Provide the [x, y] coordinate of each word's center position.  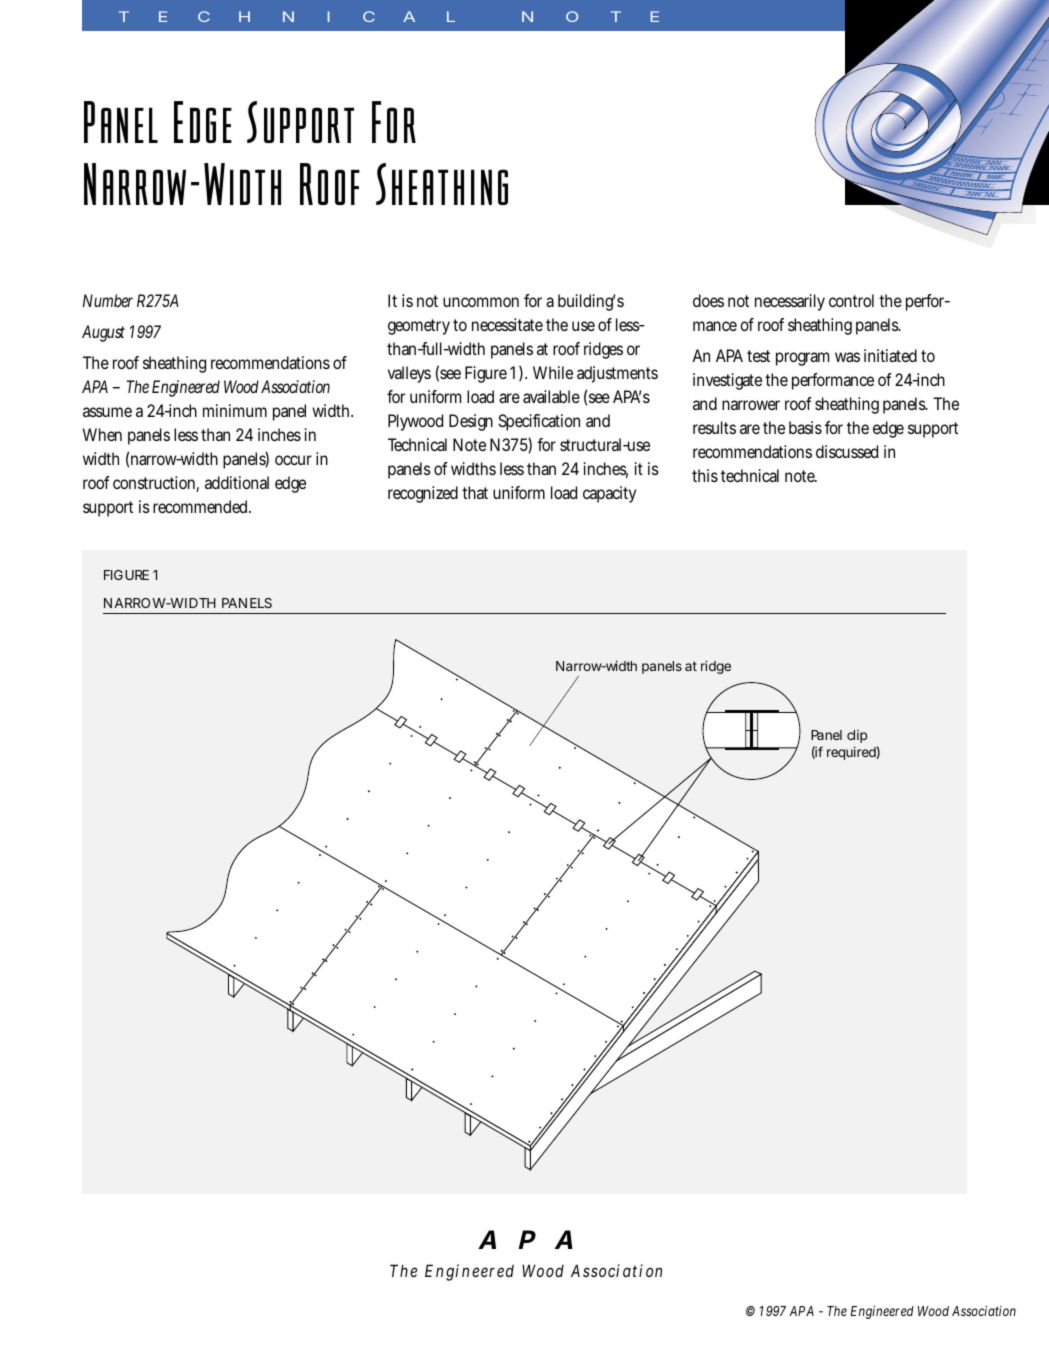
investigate [727, 381]
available [551, 396]
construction [156, 484]
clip [857, 736]
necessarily [790, 302]
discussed [847, 451]
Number [108, 300]
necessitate [507, 324]
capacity [609, 494]
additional [237, 482]
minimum [235, 410]
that [475, 492]
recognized [423, 494]
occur [293, 460]
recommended [202, 506]
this [705, 475]
